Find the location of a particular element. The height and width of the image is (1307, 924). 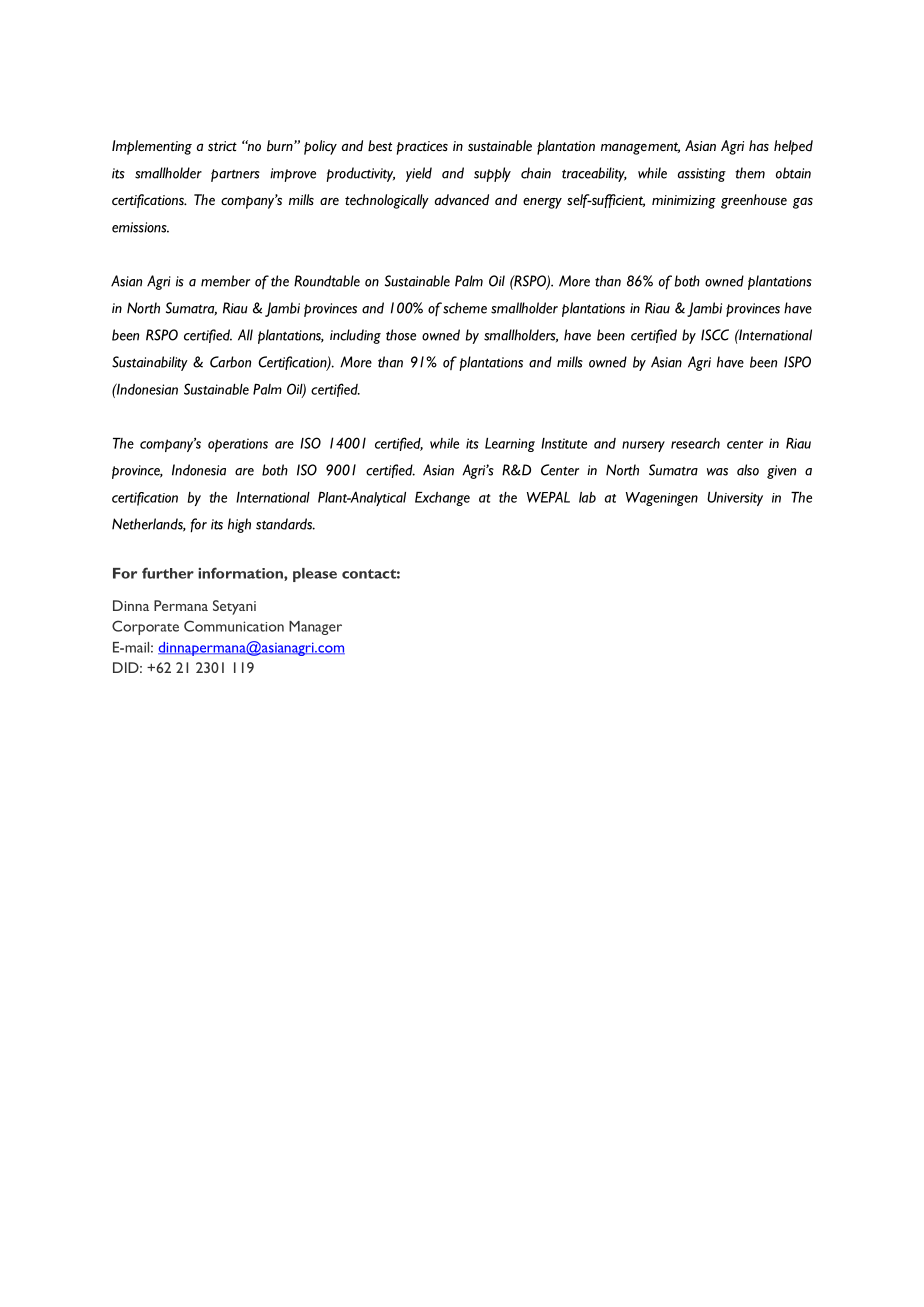

strict is located at coordinates (222, 146).
